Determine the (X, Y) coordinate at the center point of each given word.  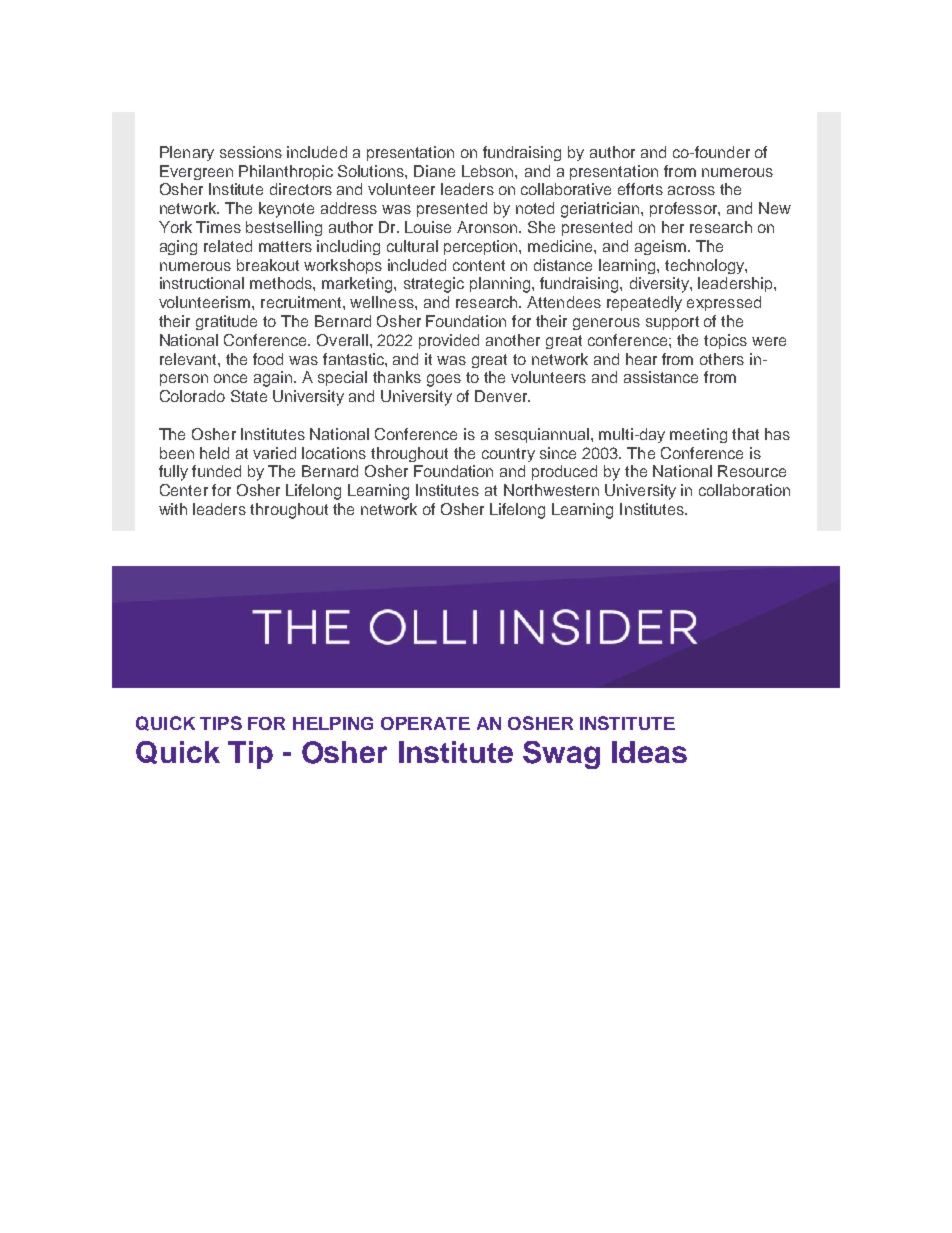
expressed (724, 303)
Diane (434, 171)
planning (500, 285)
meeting (698, 435)
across (691, 190)
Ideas (649, 752)
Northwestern (551, 490)
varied (274, 453)
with (173, 509)
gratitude (226, 322)
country (508, 455)
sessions (251, 152)
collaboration (744, 490)
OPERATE (425, 723)
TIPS (221, 723)
